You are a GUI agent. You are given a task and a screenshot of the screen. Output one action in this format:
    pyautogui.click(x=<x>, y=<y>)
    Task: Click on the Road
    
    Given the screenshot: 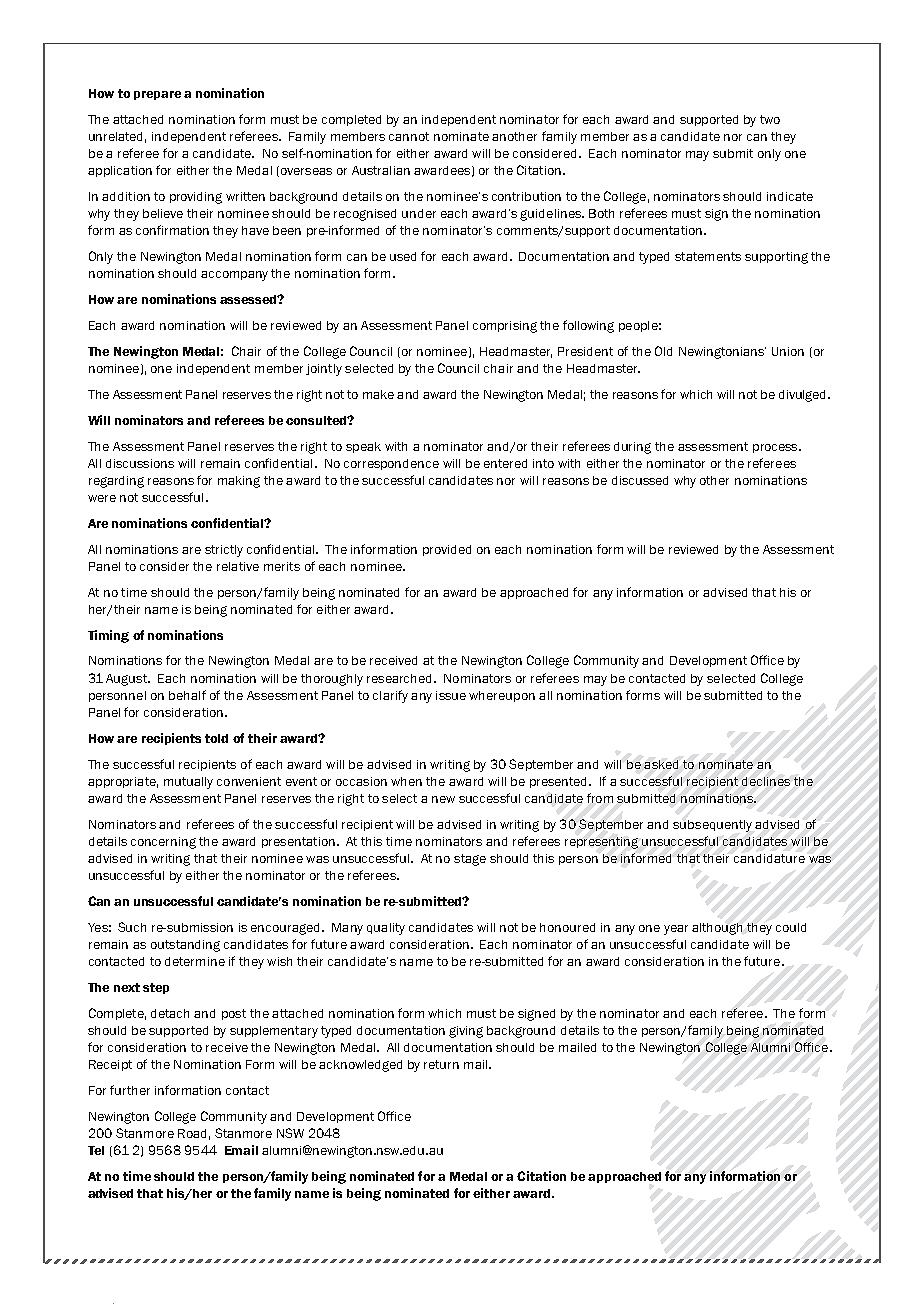 What is the action you would take?
    pyautogui.click(x=192, y=1133)
